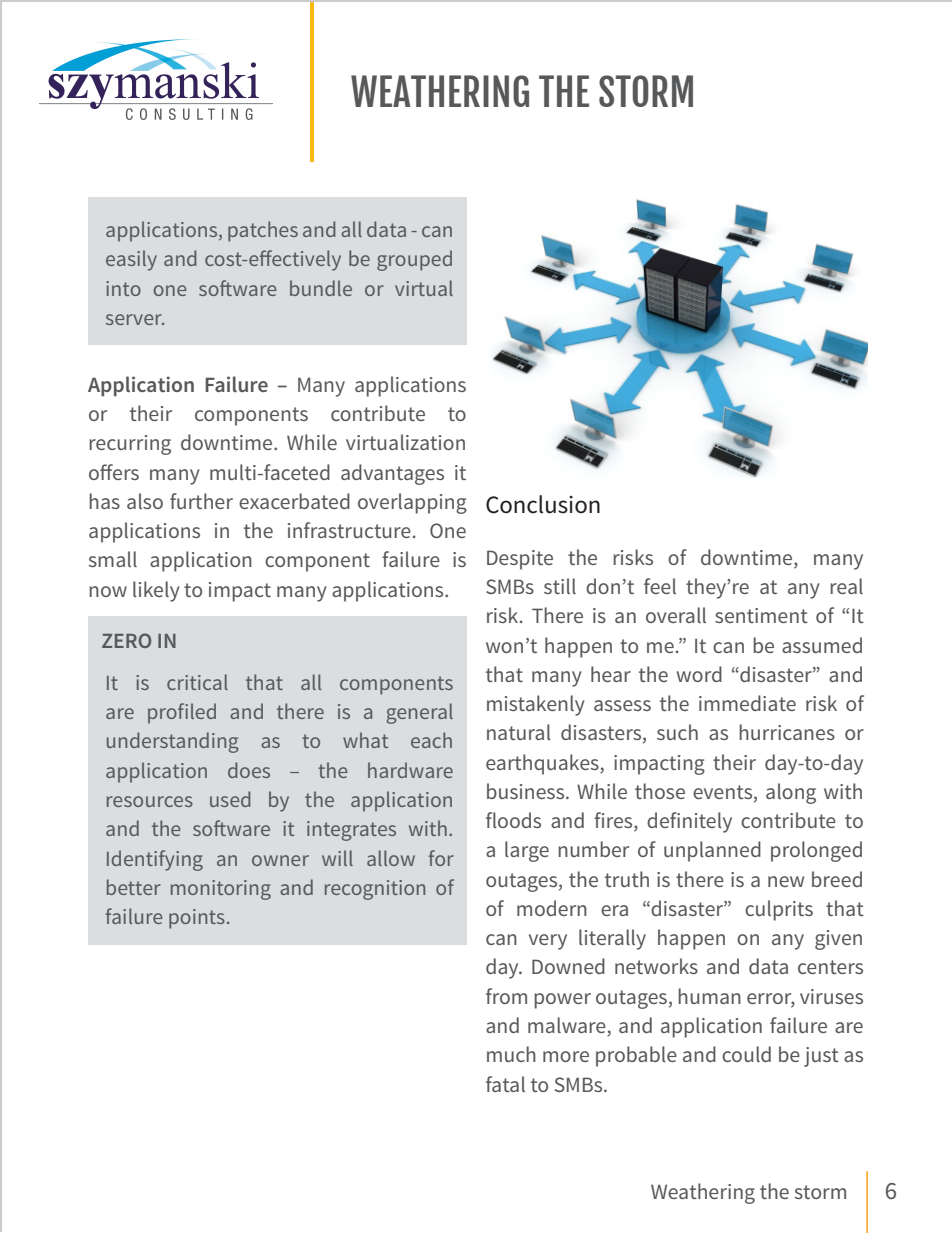  Describe the element at coordinates (321, 288) in the image. I see `bundle` at that location.
